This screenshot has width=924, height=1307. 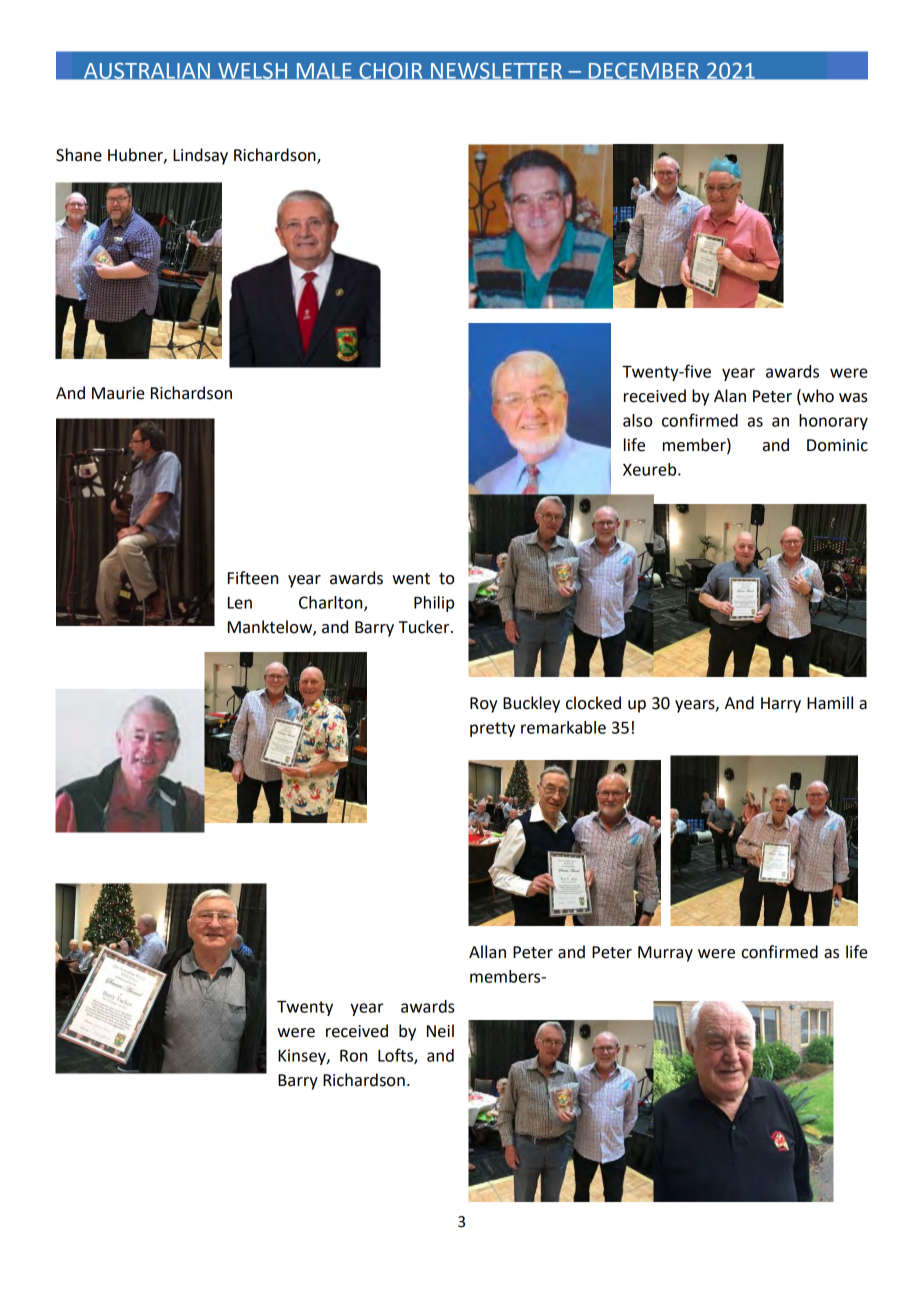 What do you see at coordinates (492, 729) in the screenshot?
I see `pretty` at bounding box center [492, 729].
